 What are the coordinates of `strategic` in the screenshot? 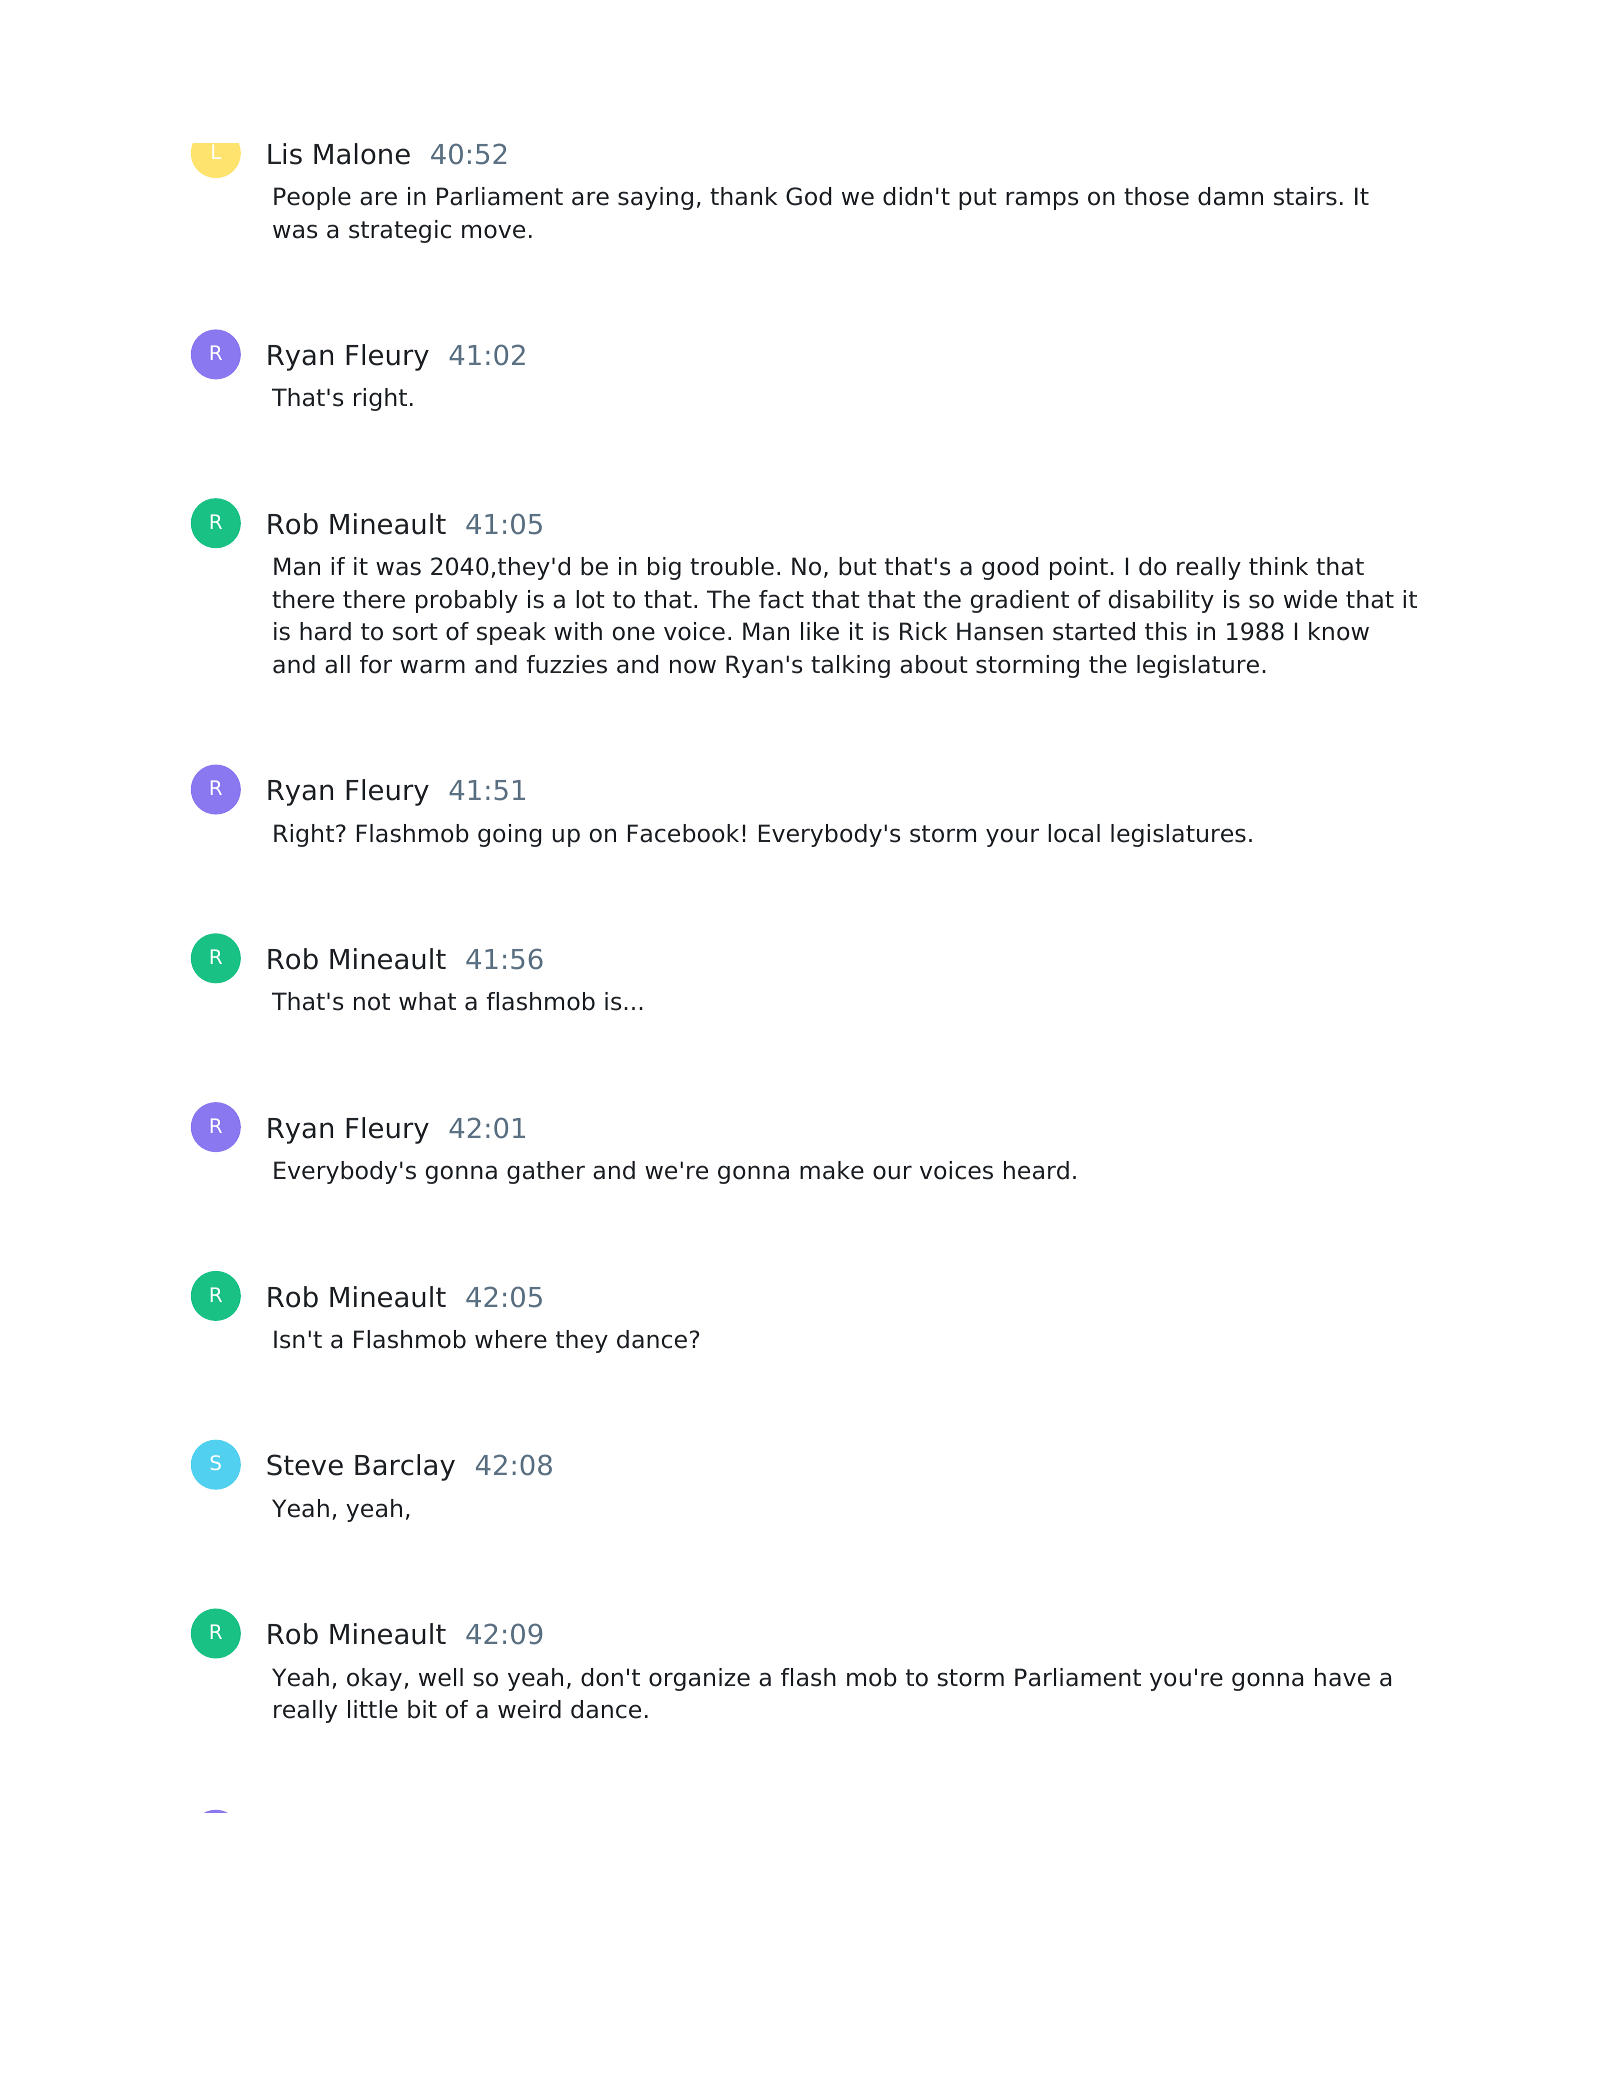 It's located at (400, 231).
